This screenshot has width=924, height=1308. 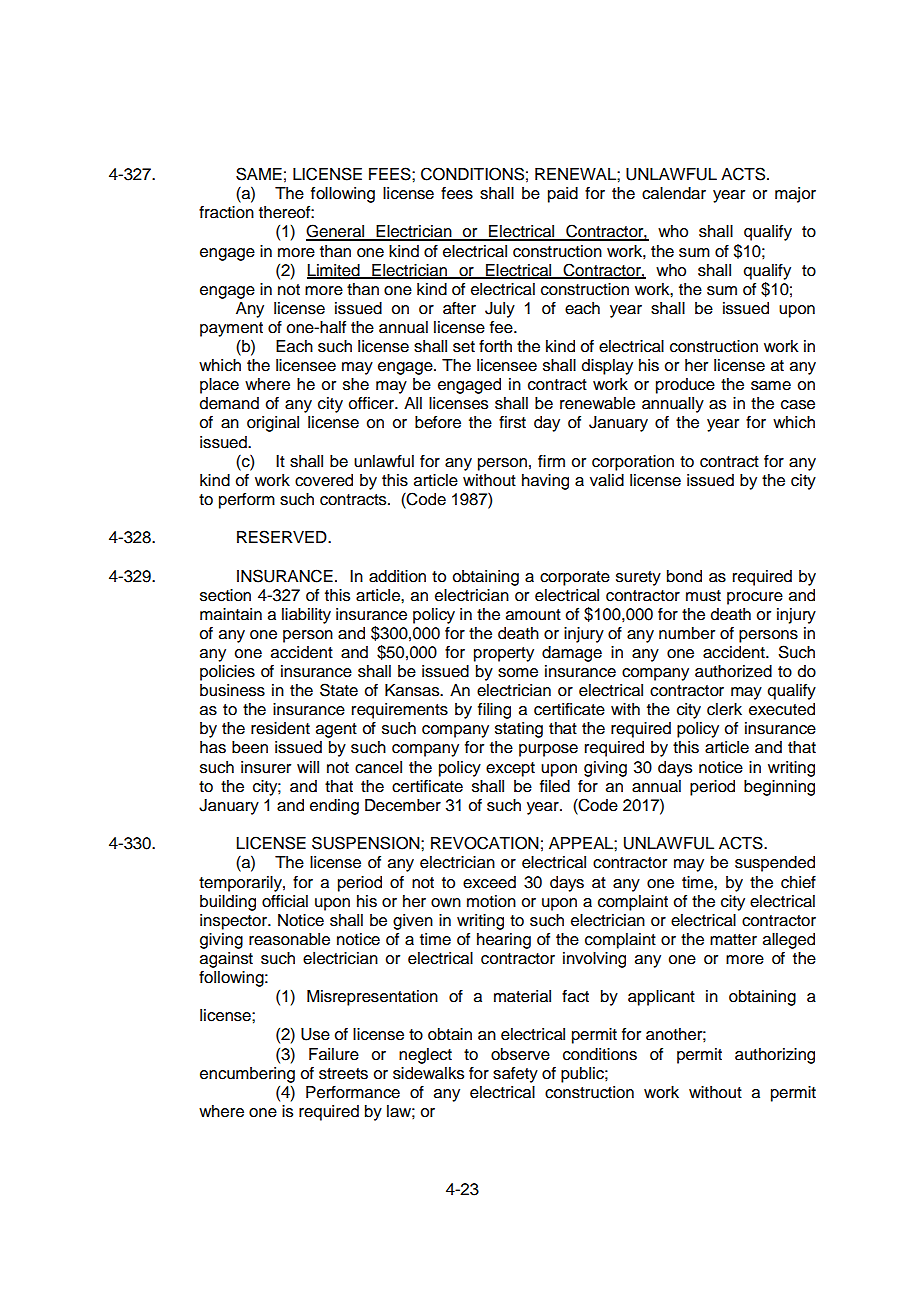 I want to click on first, so click(x=512, y=422).
